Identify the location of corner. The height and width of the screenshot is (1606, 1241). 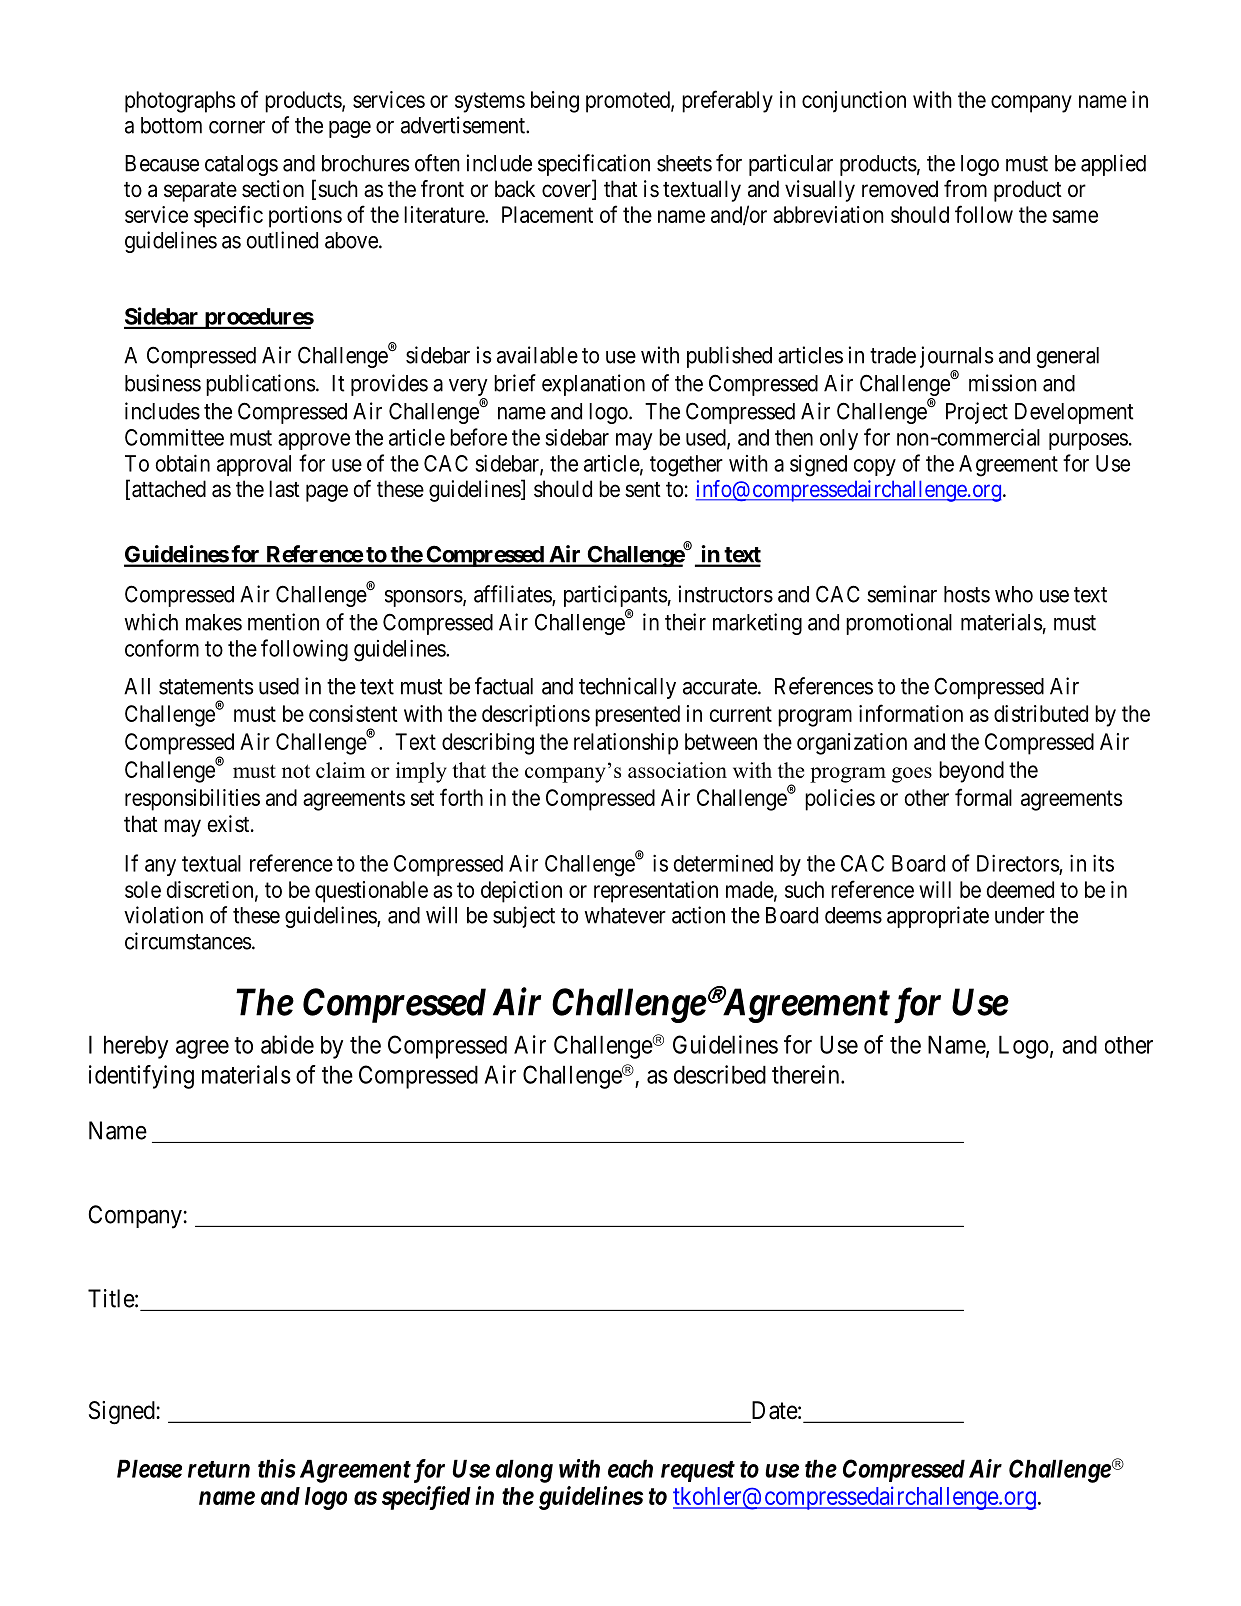
(237, 127).
